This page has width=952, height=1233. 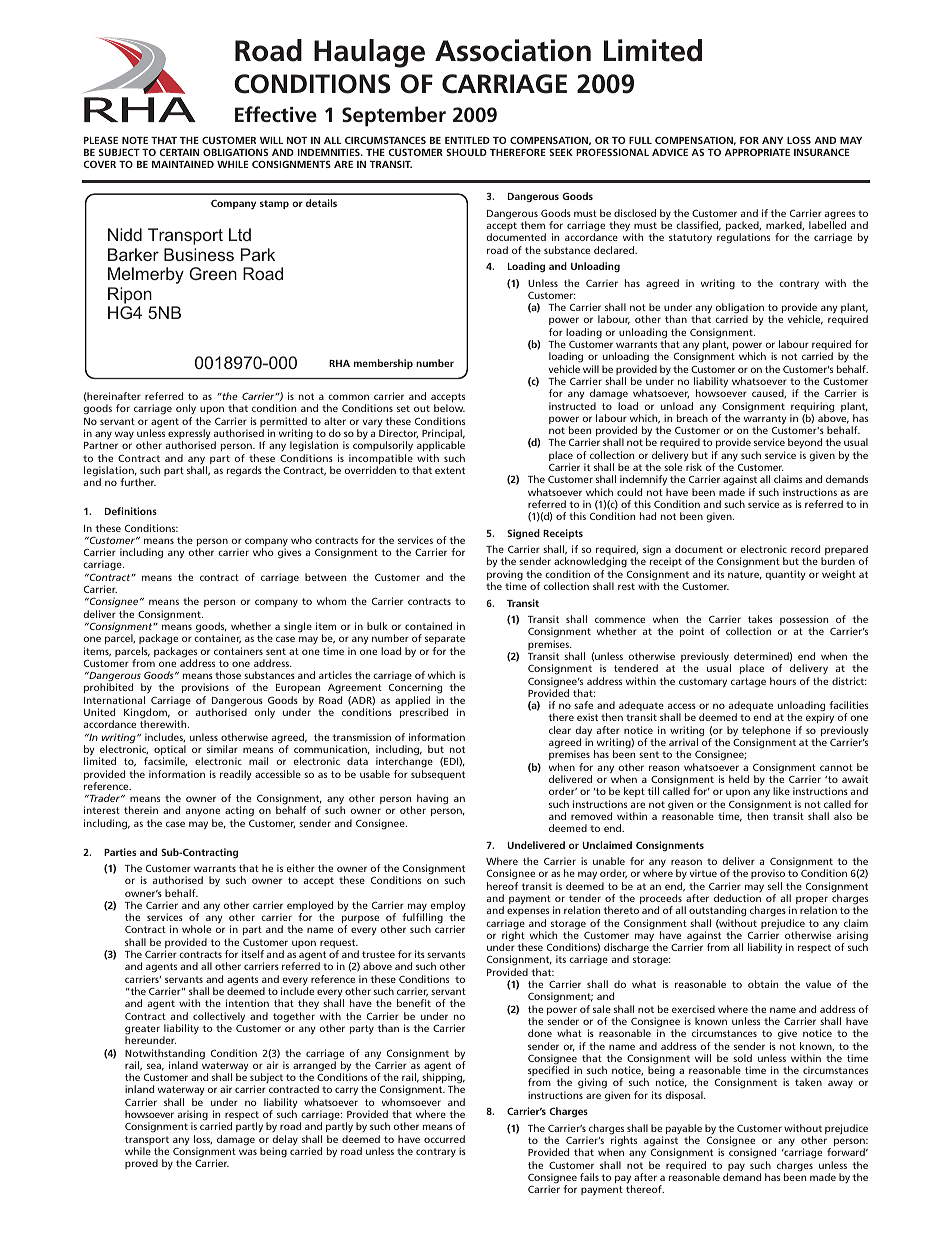 I want to click on separate, so click(x=445, y=639).
